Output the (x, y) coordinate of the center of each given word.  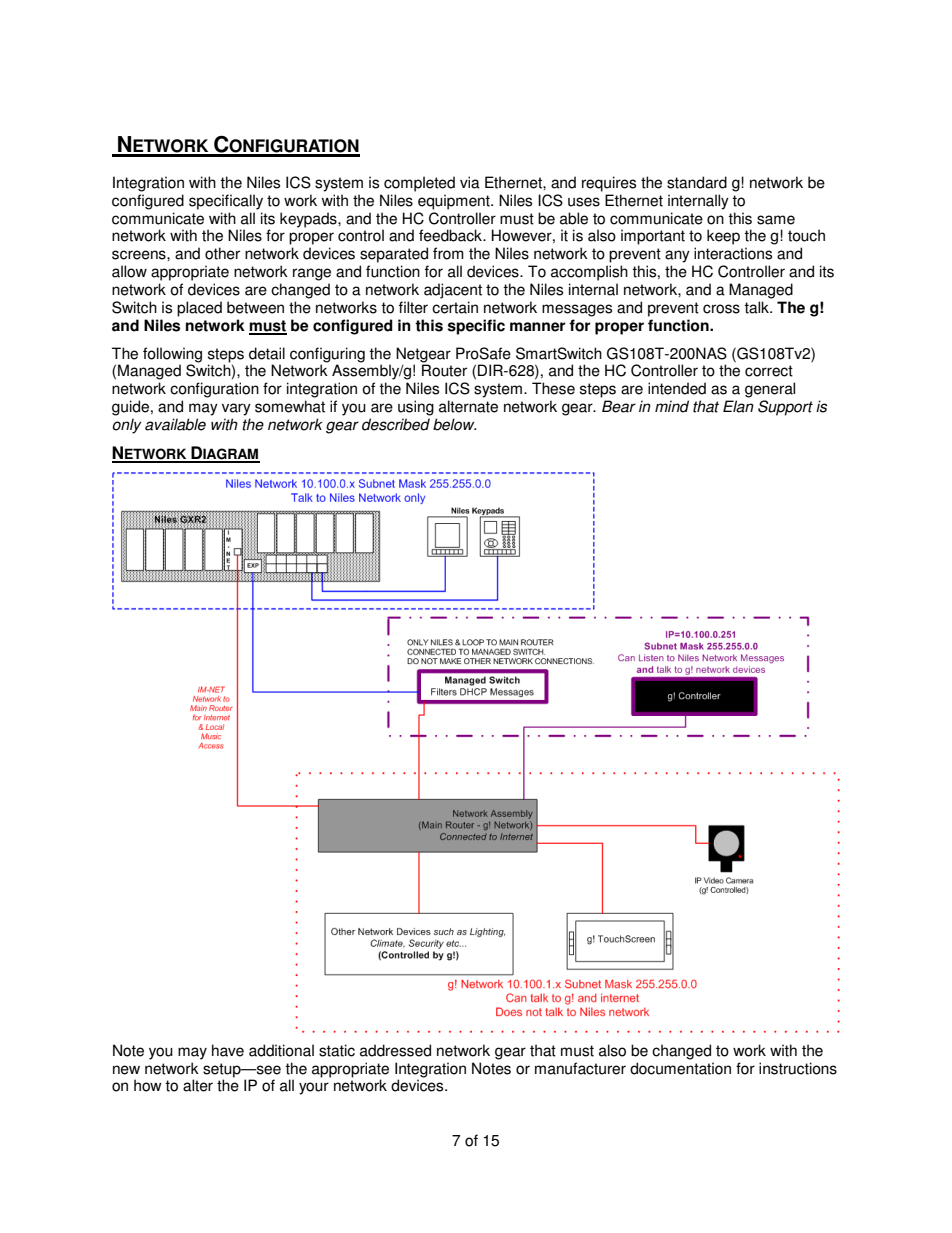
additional (281, 1050)
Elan (738, 406)
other (222, 253)
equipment (455, 202)
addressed (395, 1050)
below (454, 424)
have (228, 1050)
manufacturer (580, 1068)
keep (723, 237)
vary (236, 409)
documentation (680, 1068)
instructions (798, 1068)
